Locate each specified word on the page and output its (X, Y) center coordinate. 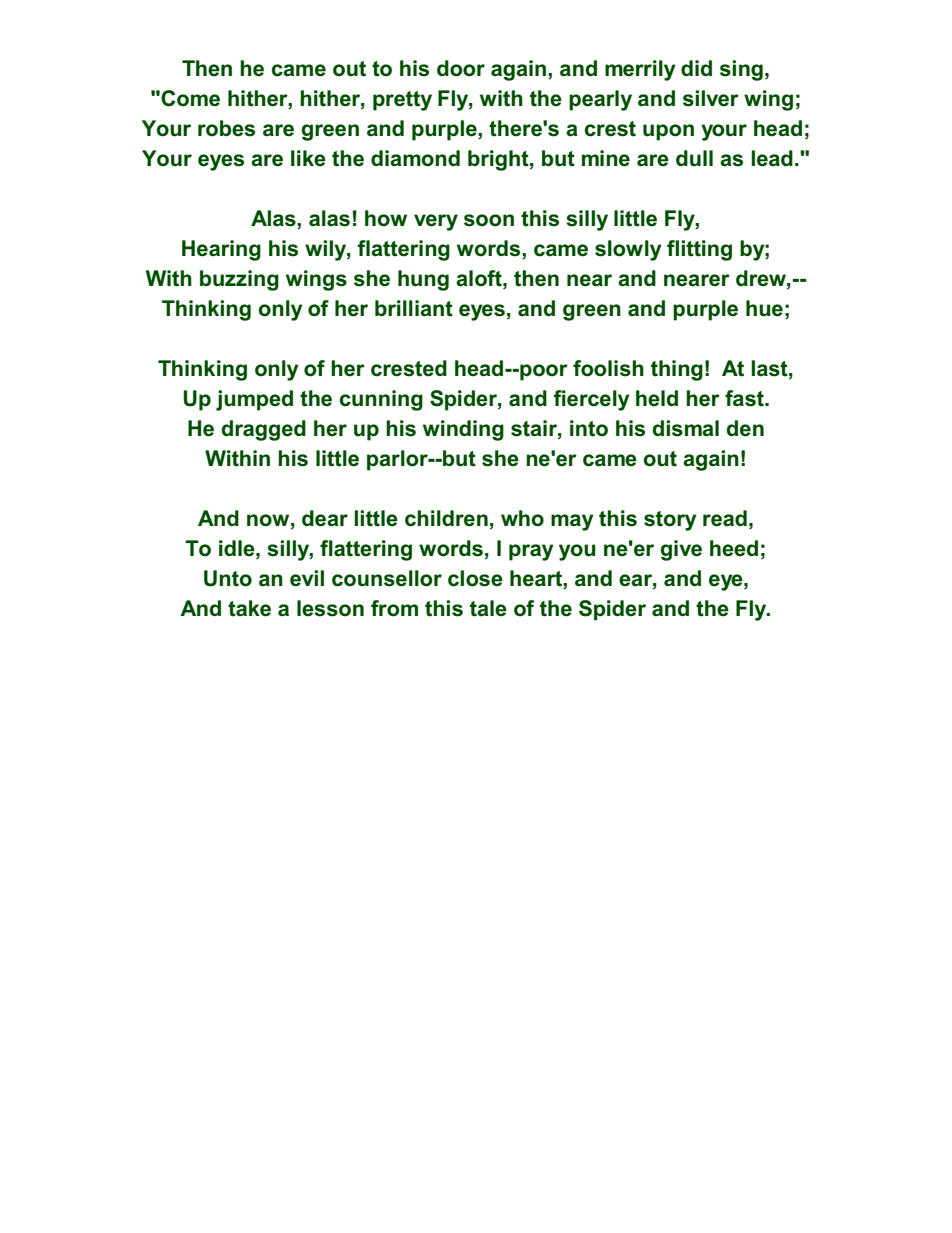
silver (711, 98)
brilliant (414, 308)
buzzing (239, 280)
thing (677, 370)
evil (307, 578)
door (461, 68)
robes (226, 128)
